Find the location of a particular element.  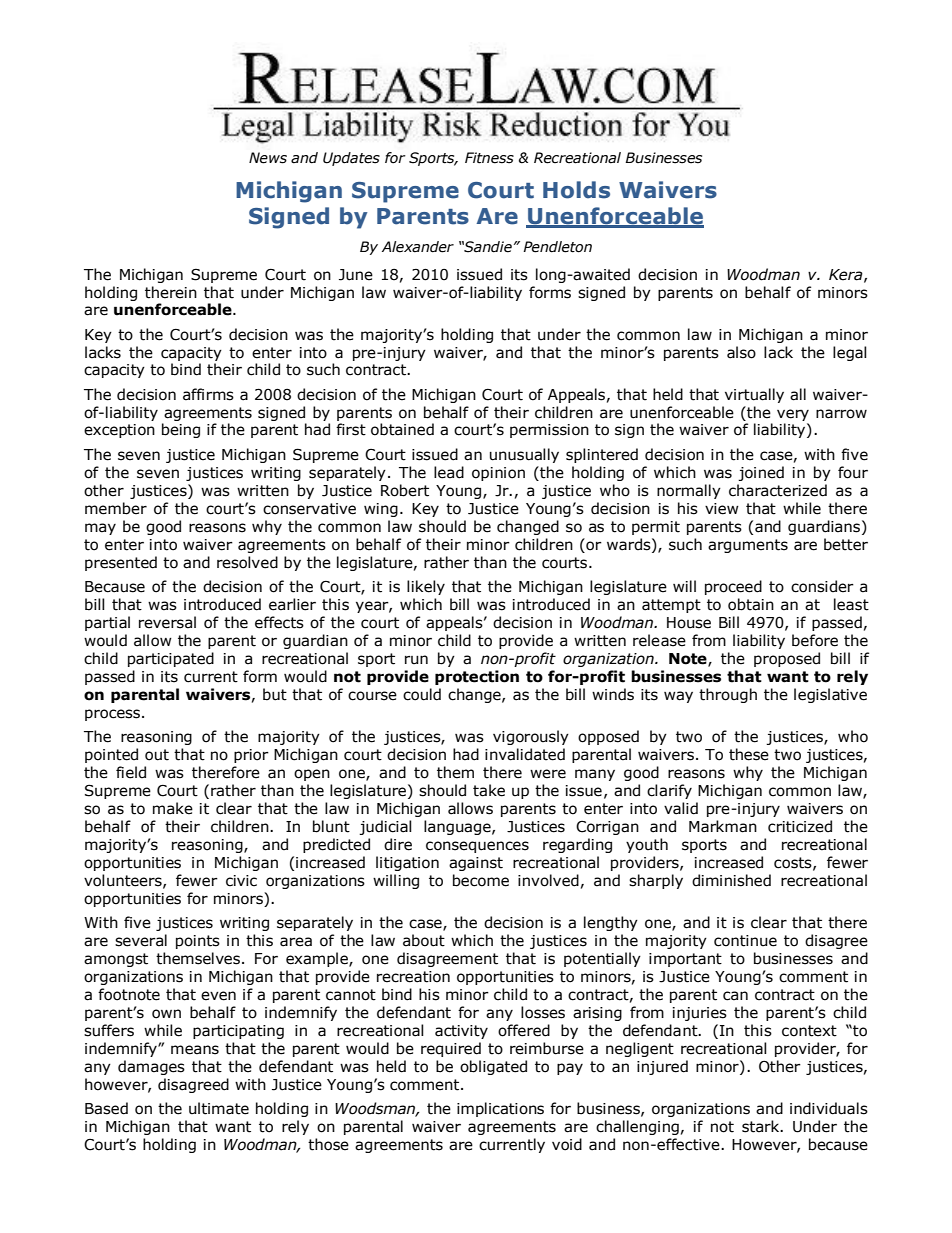

protection is located at coordinates (477, 677).
